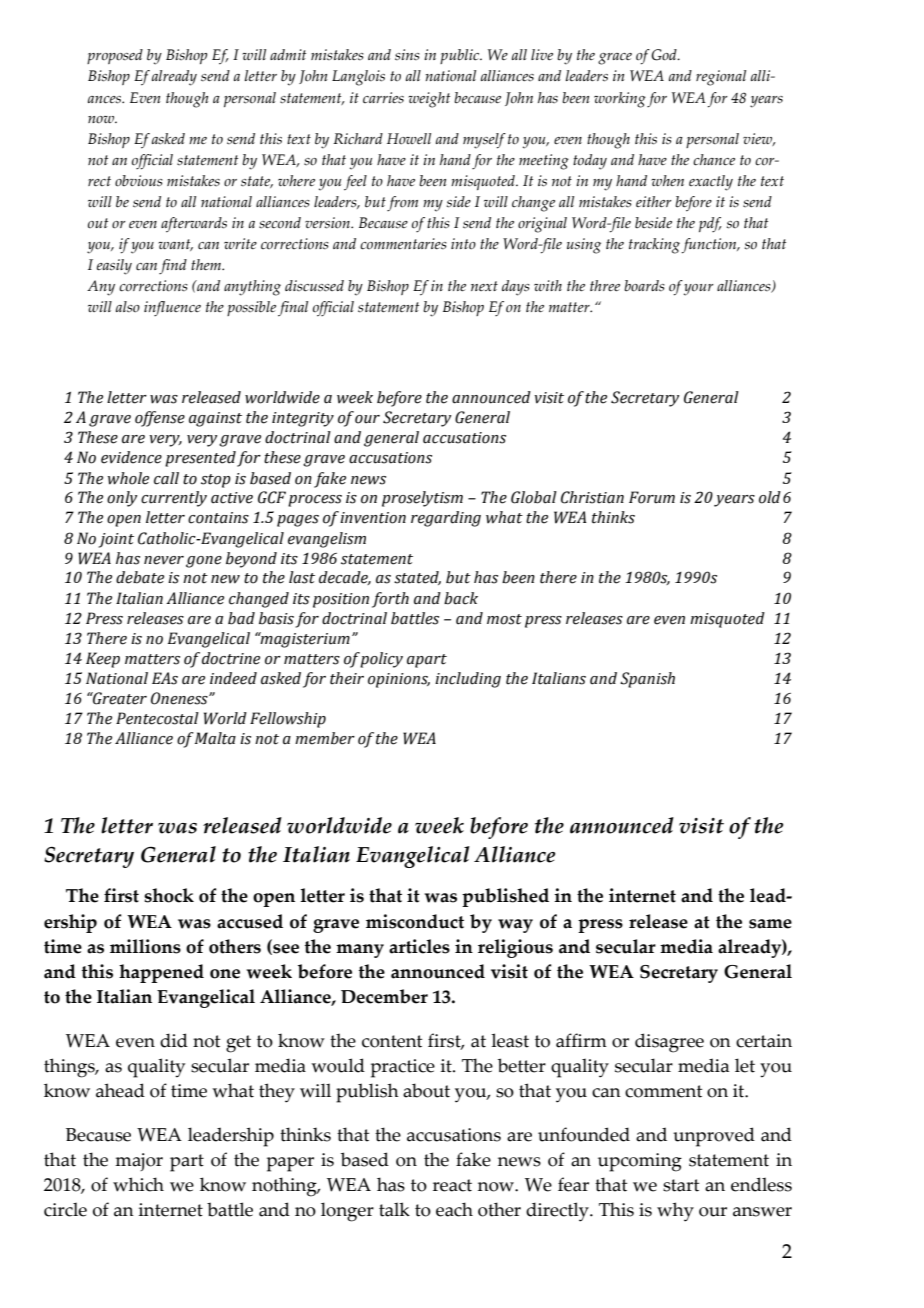 The width and height of the screenshot is (924, 1308). Describe the element at coordinates (721, 78) in the screenshot. I see `regional` at that location.
